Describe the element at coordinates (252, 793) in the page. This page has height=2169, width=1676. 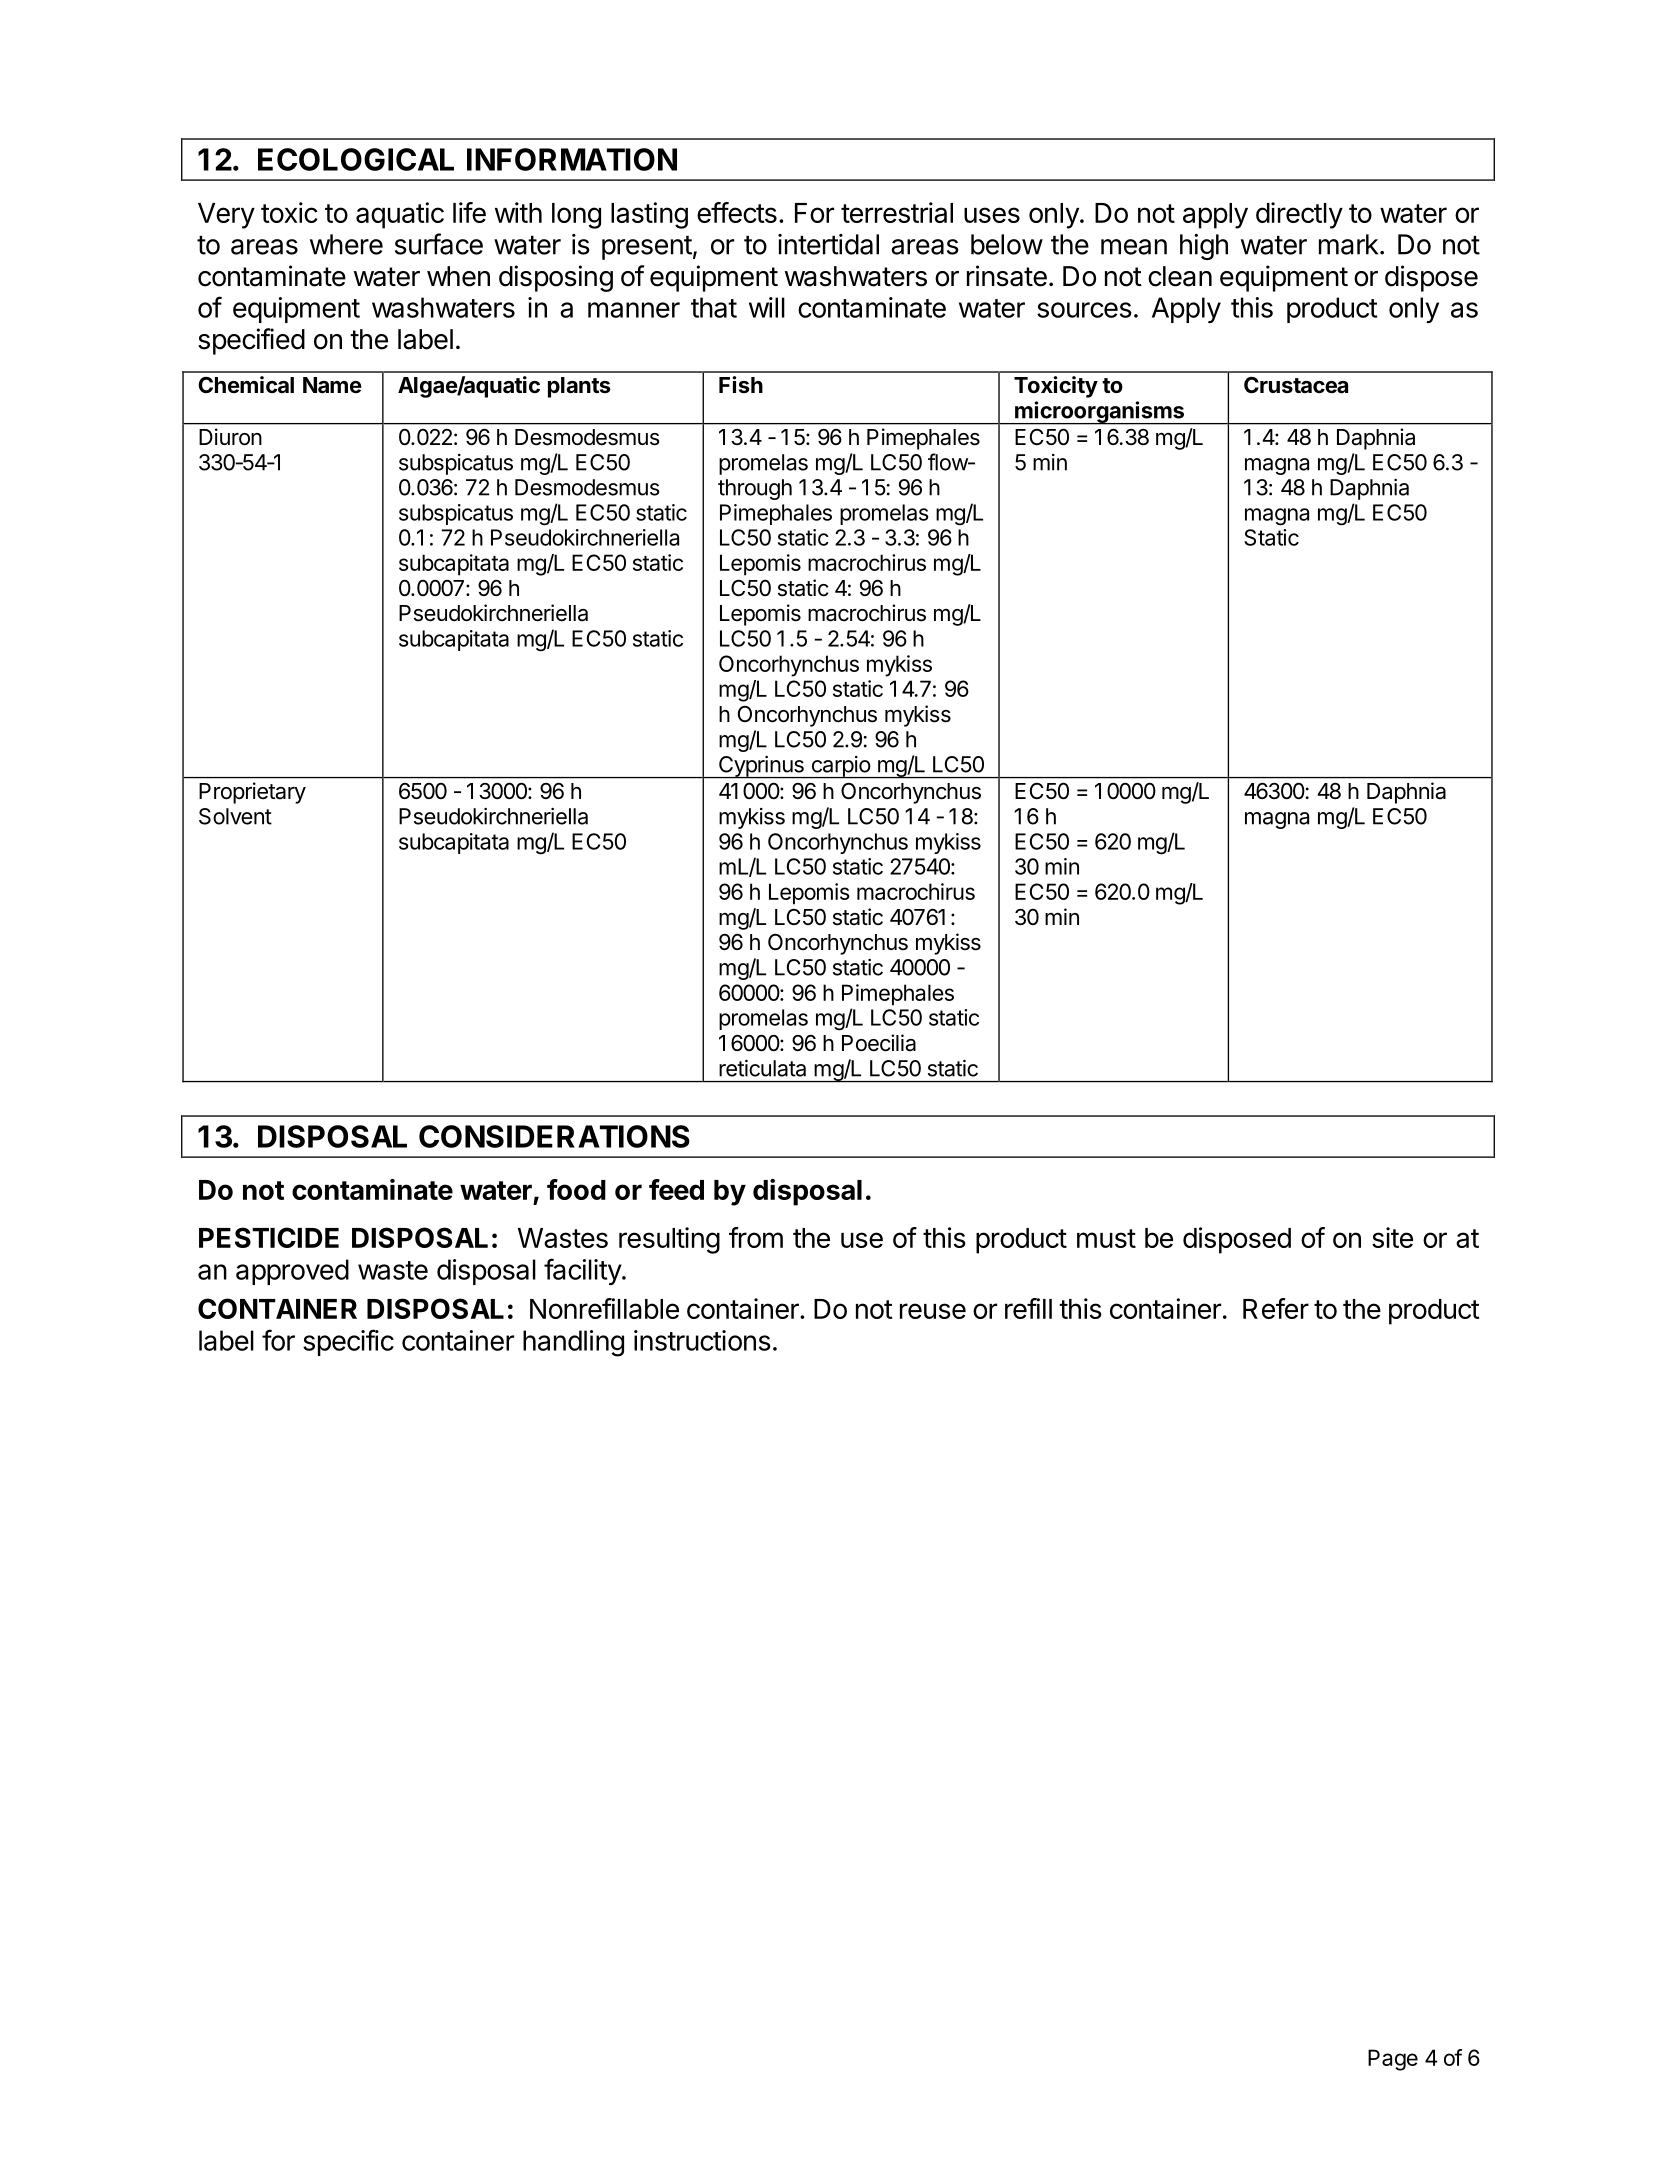
I see `Proprietary` at that location.
